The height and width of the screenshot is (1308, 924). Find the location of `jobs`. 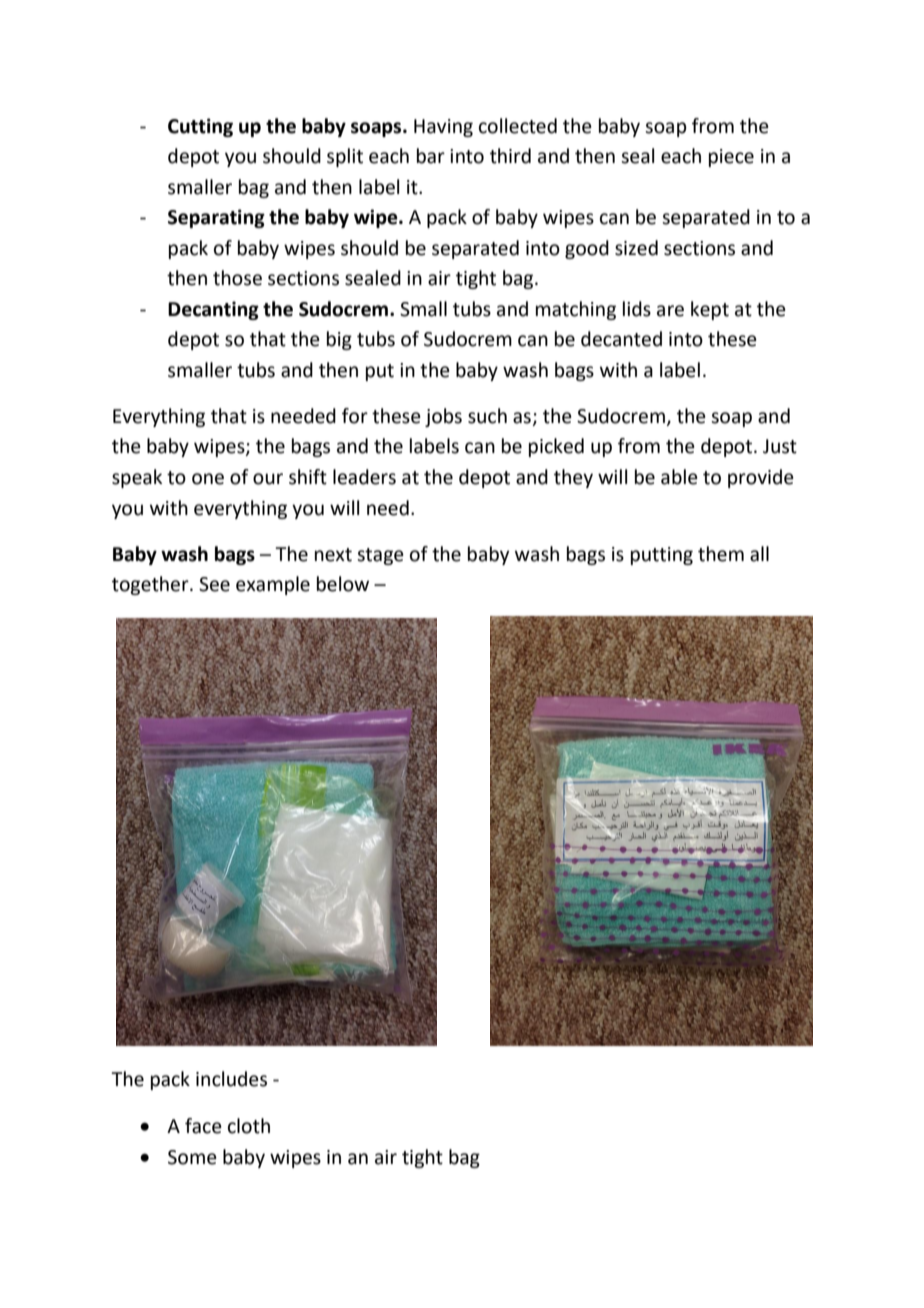

jobs is located at coordinates (443, 417).
